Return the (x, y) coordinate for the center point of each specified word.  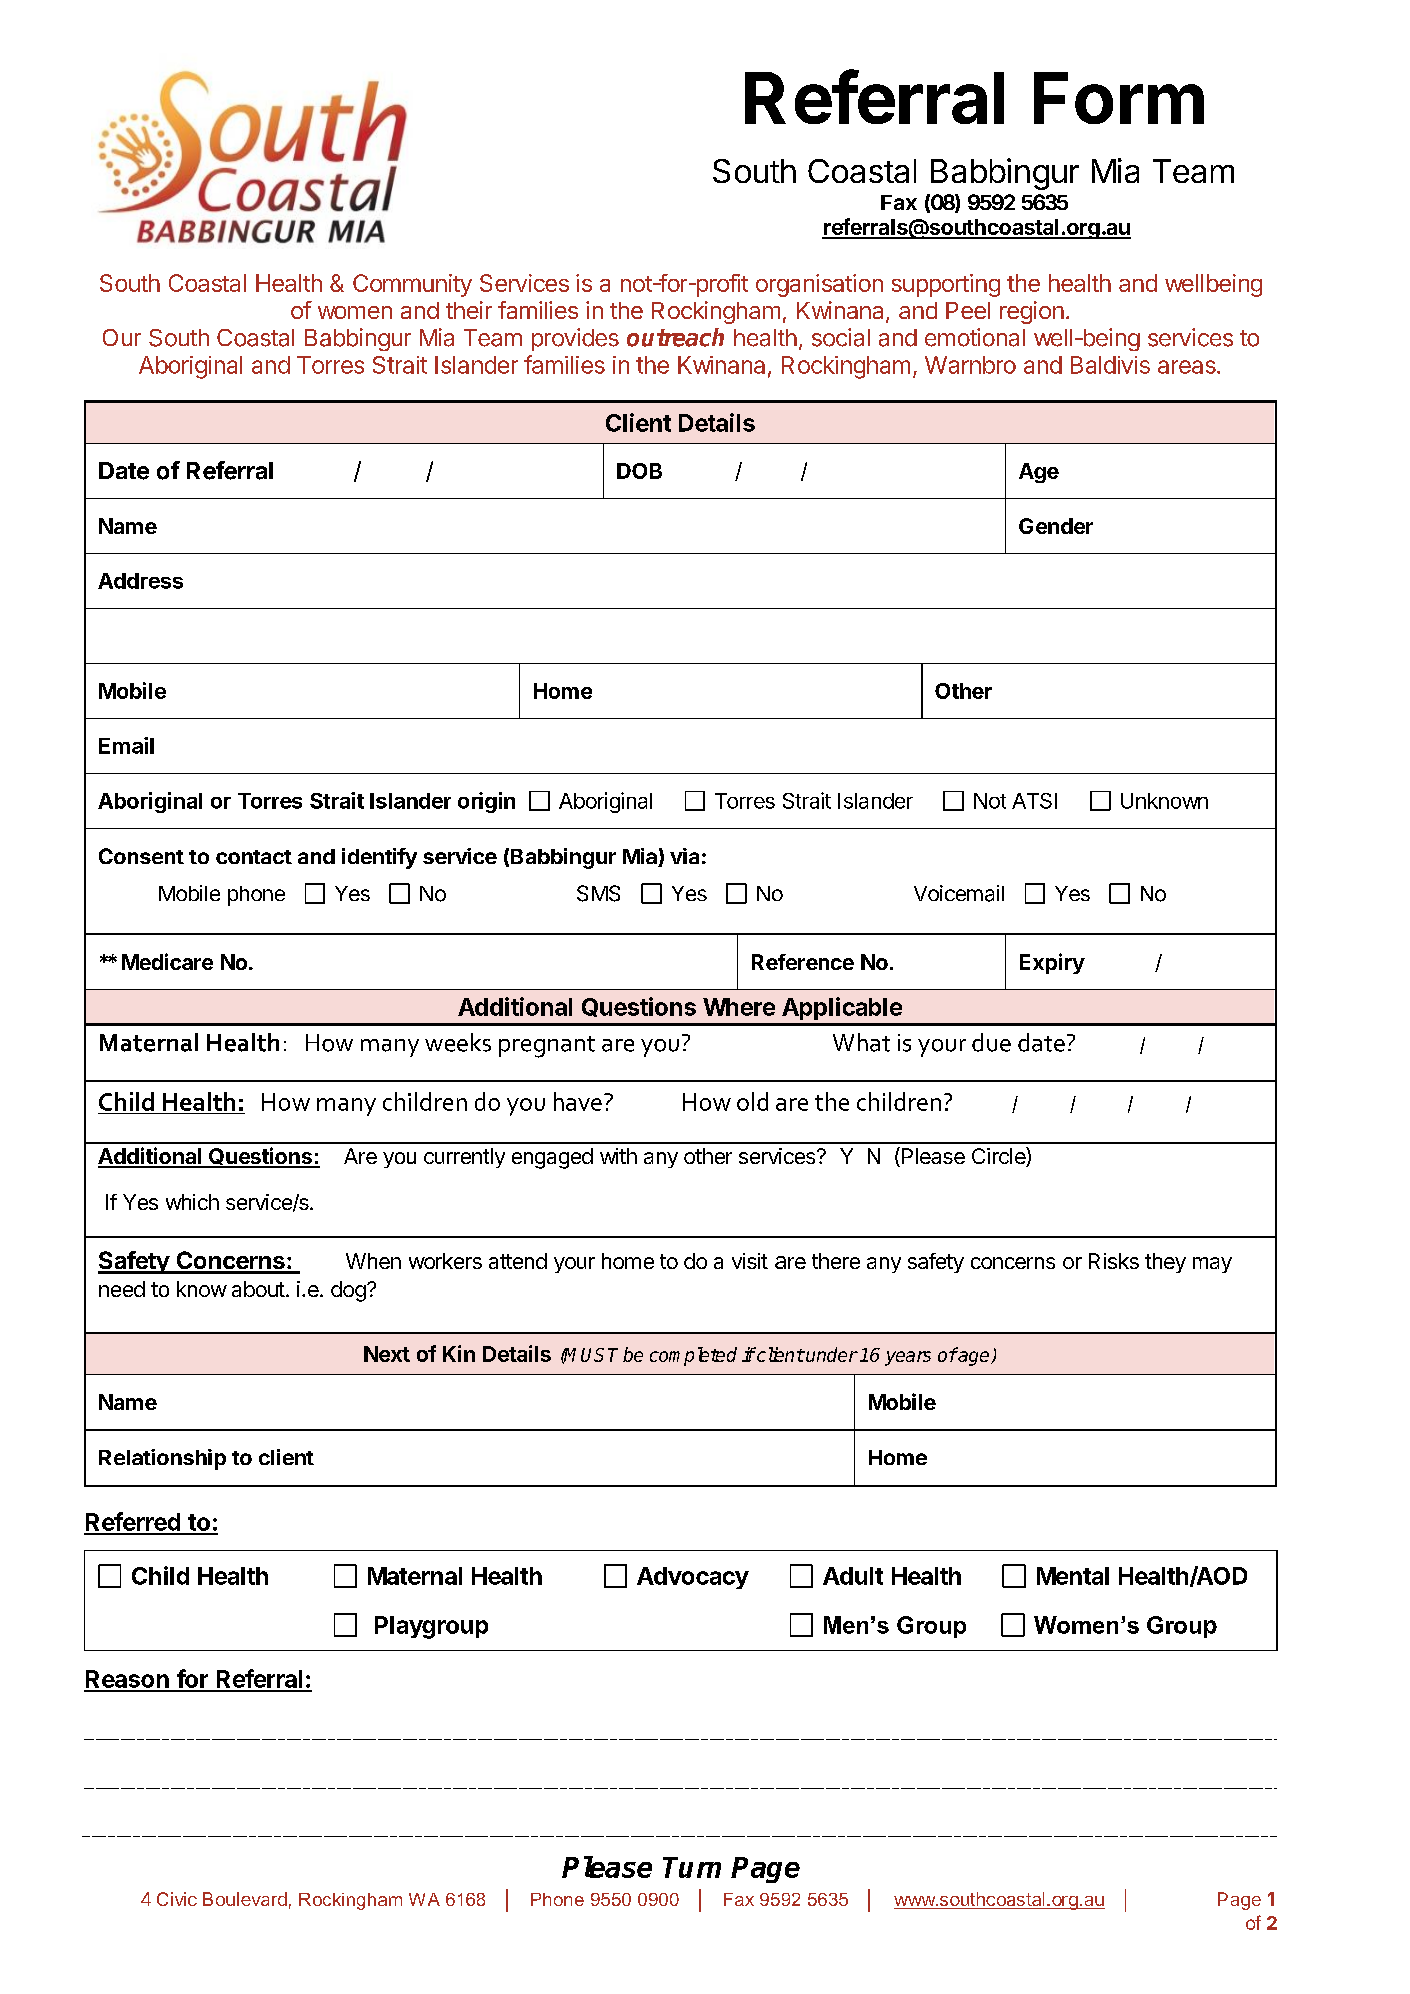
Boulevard (245, 1899)
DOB (639, 471)
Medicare (167, 961)
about (258, 1289)
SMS (598, 893)
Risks (1114, 1261)
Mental (1073, 1576)
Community (412, 285)
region (1032, 312)
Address (140, 581)
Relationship (162, 1459)
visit (750, 1261)
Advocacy (693, 1578)
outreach (675, 337)
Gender (1056, 526)
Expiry (1052, 963)
